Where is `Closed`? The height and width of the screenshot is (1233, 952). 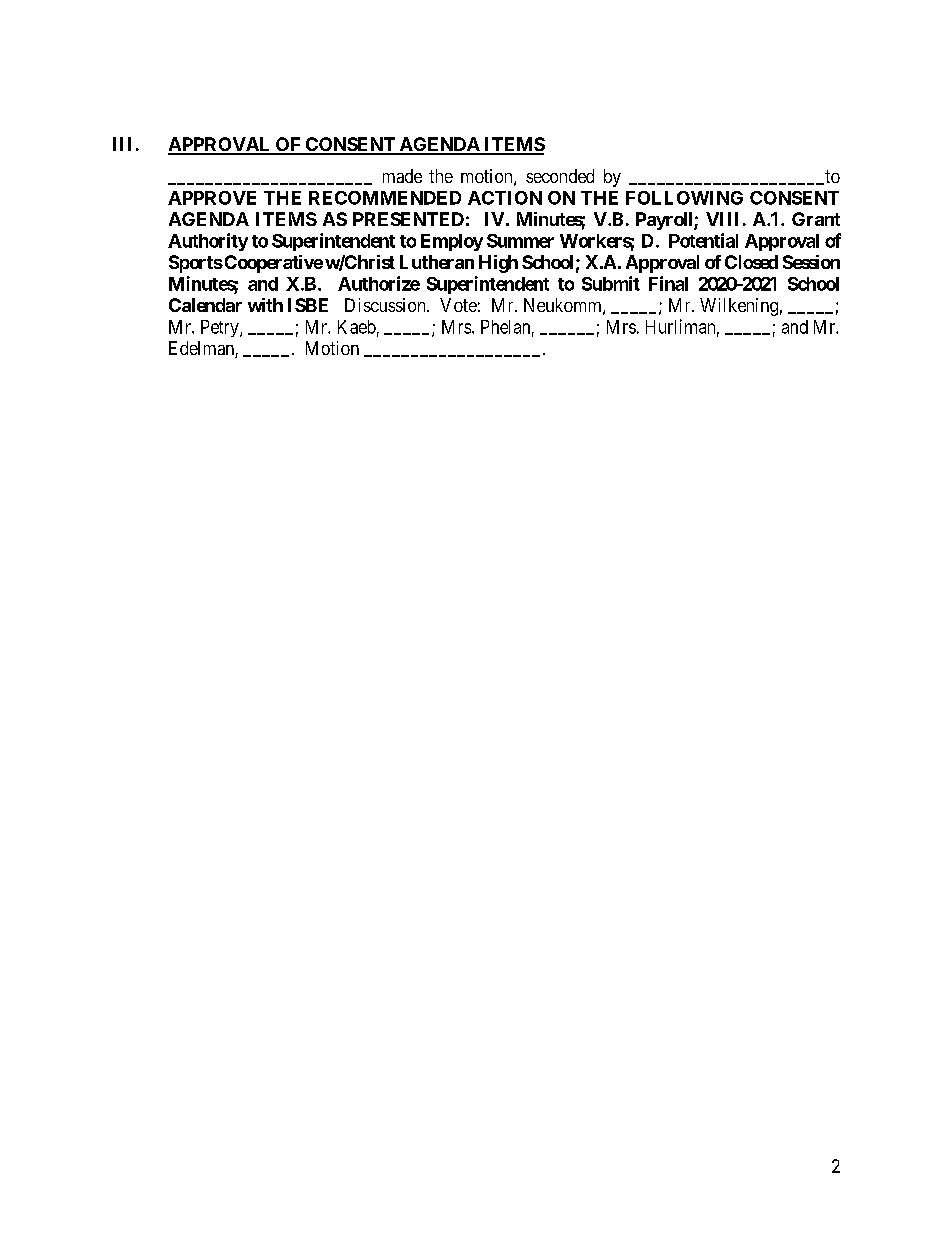
Closed is located at coordinates (751, 262).
